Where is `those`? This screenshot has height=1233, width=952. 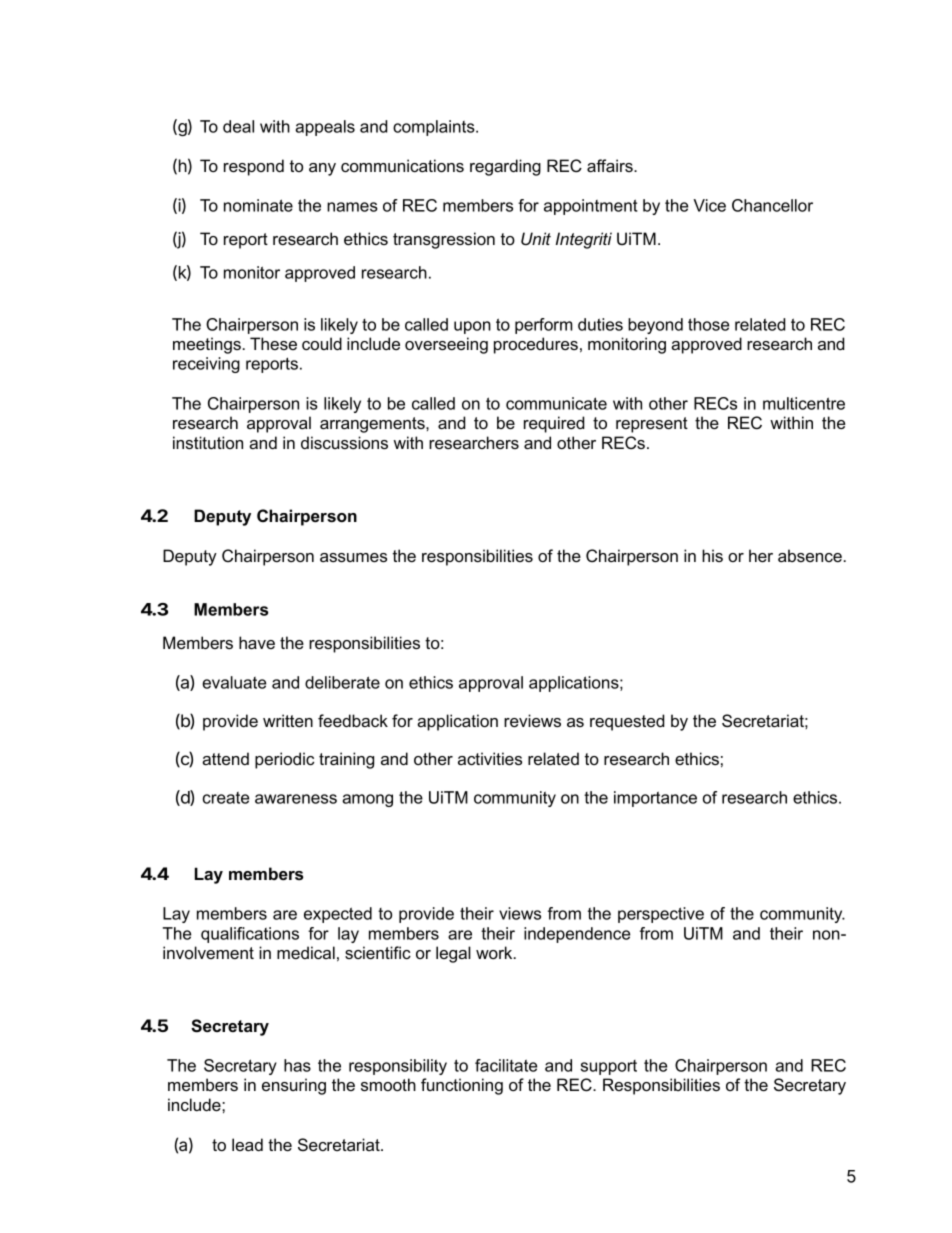
those is located at coordinates (708, 324).
